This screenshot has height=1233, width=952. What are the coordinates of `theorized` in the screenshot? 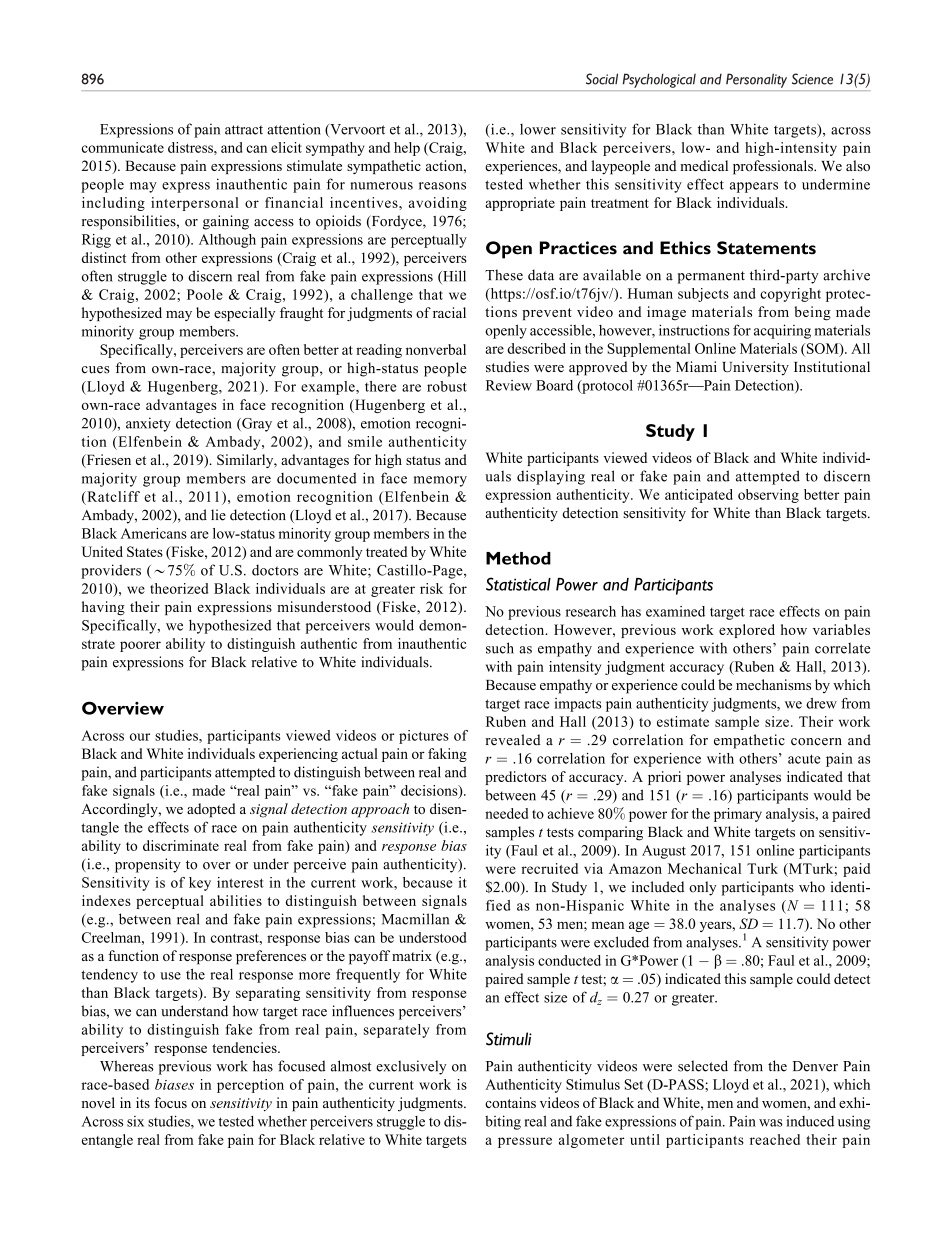 It's located at (179, 588).
